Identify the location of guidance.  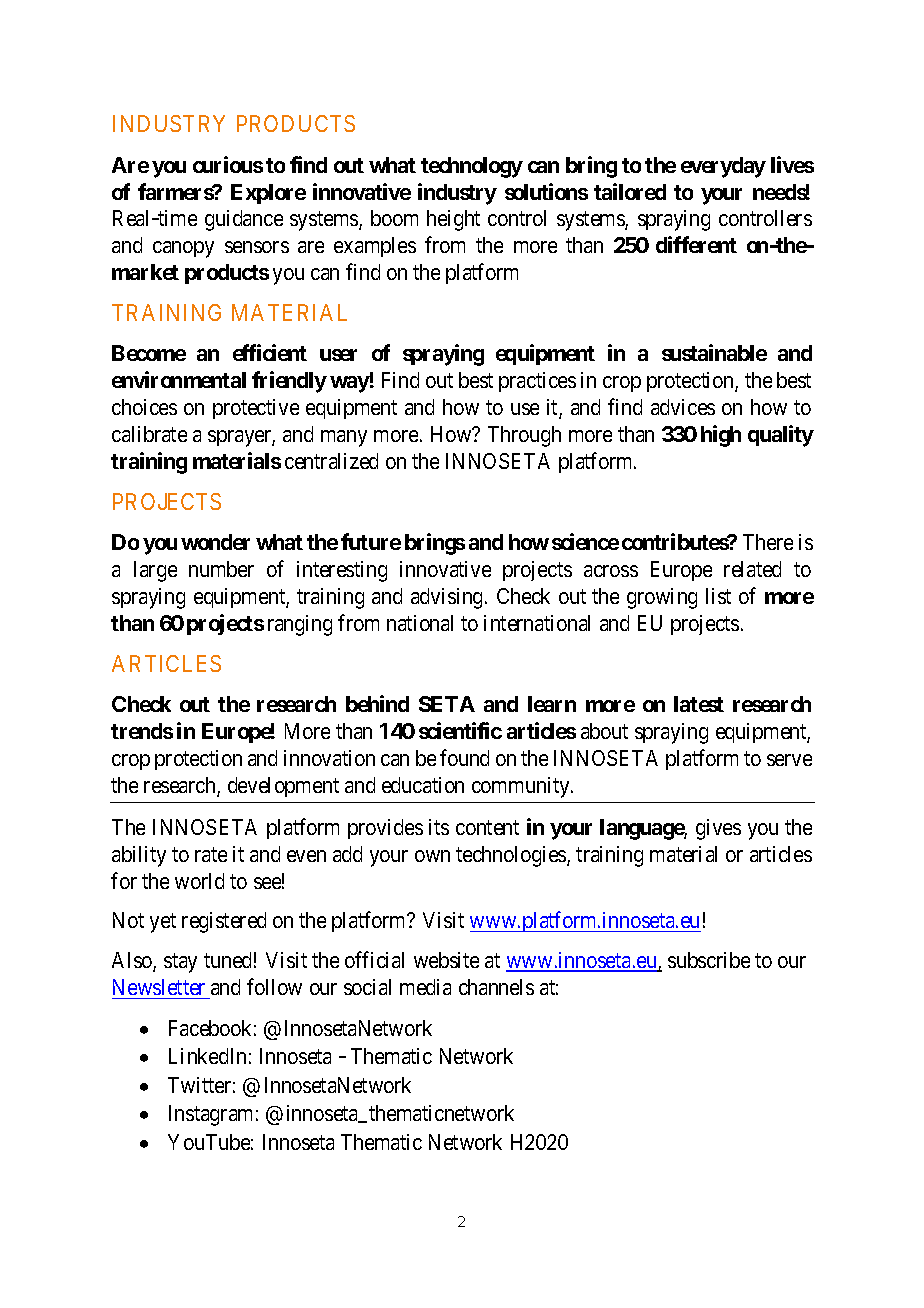
(244, 220).
